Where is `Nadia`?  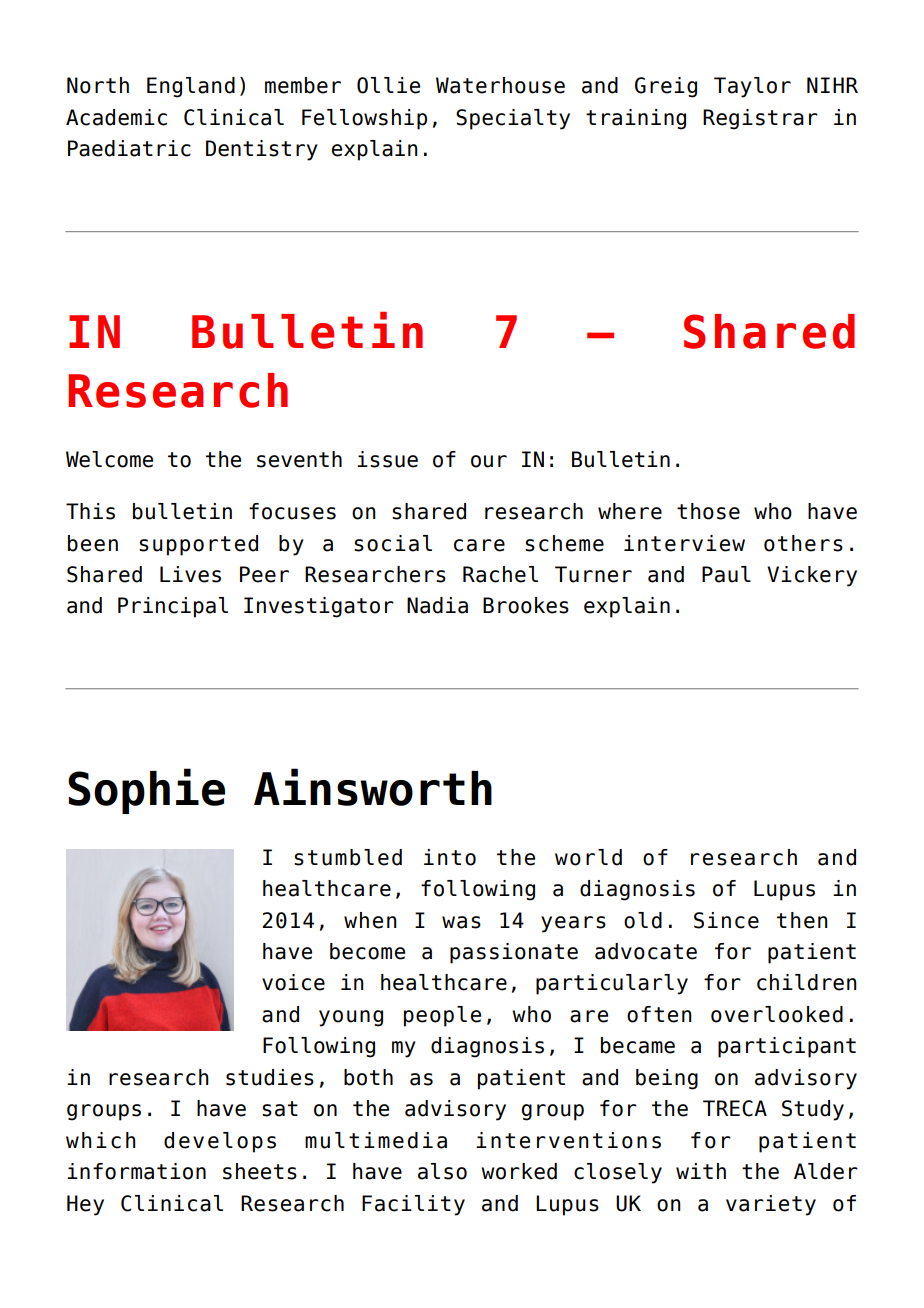
Nadia is located at coordinates (437, 605).
